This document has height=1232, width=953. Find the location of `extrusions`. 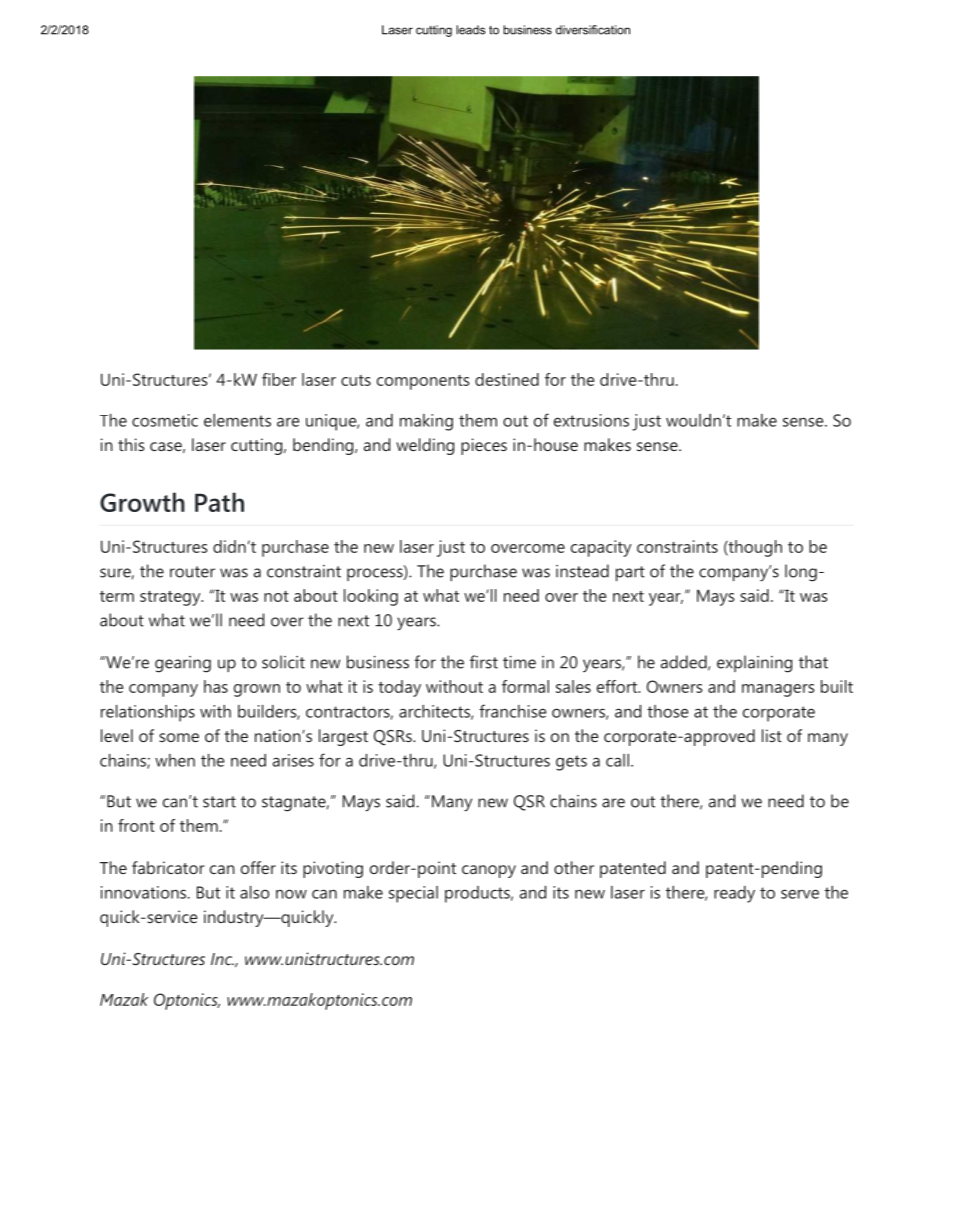

extrusions is located at coordinates (591, 420).
